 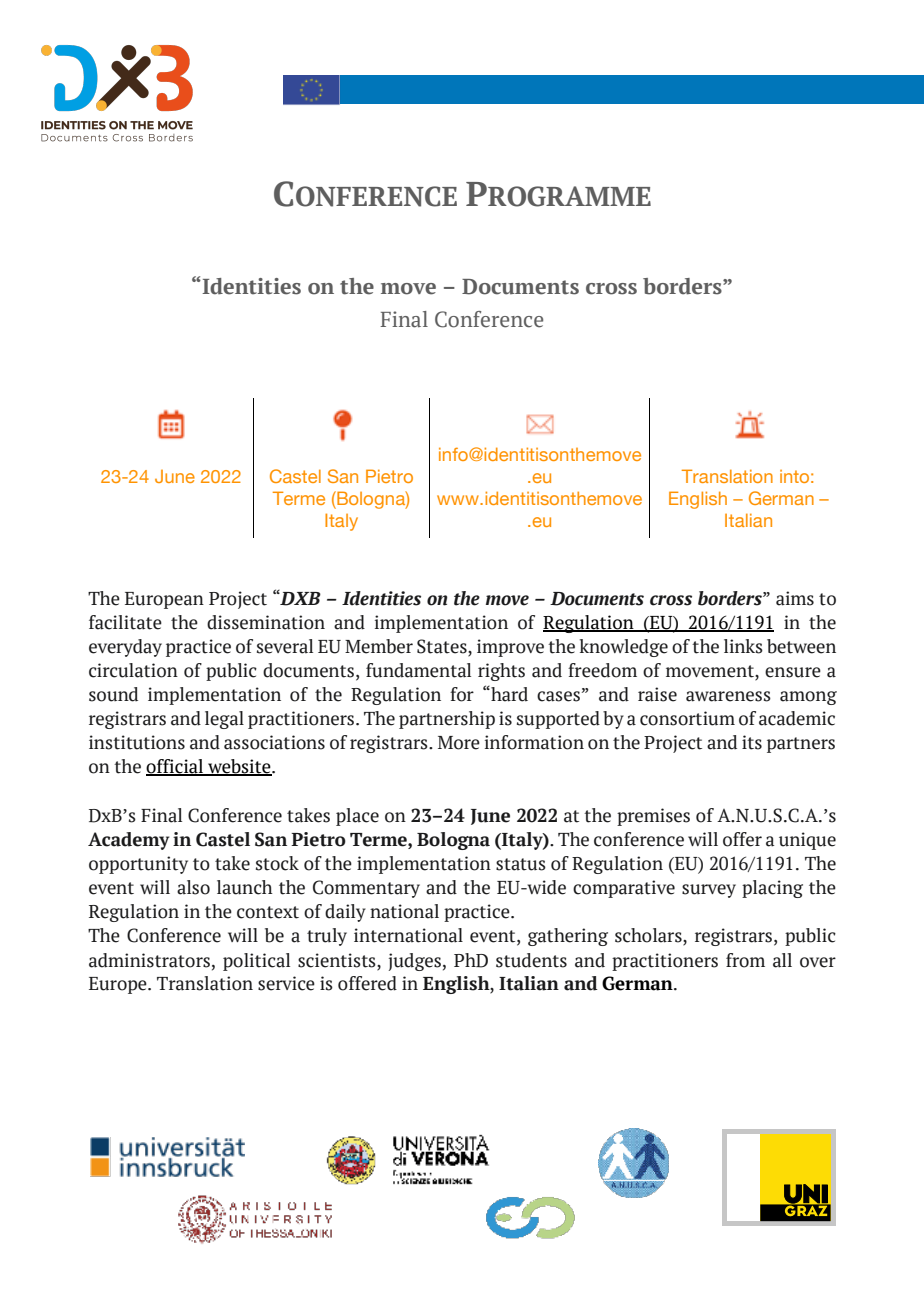 What do you see at coordinates (510, 648) in the screenshot?
I see `improve` at bounding box center [510, 648].
